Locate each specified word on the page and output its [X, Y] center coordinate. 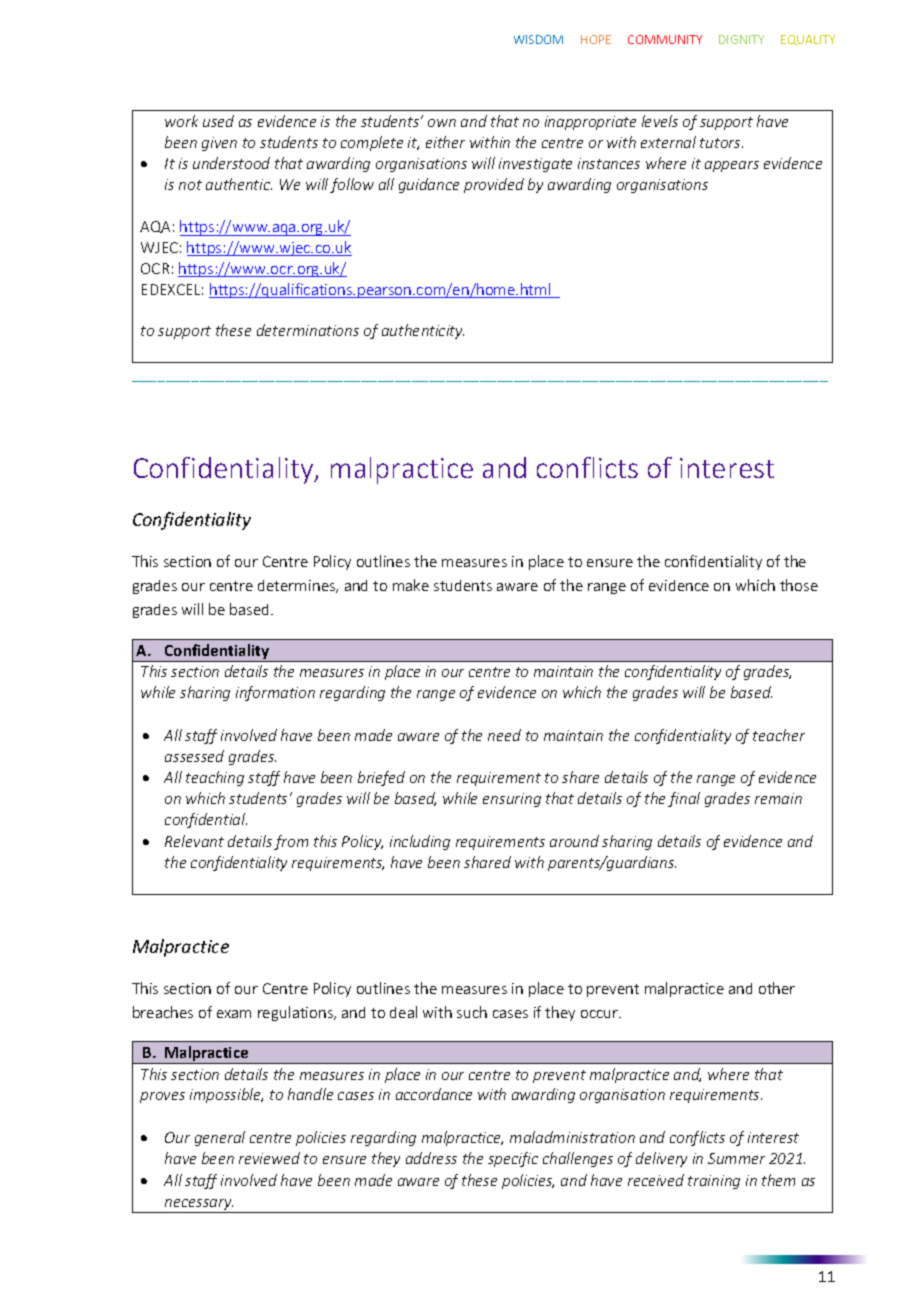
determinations [308, 330]
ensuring [512, 800]
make [411, 585]
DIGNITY [741, 39]
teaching [215, 778]
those [799, 585]
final [684, 799]
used [218, 121]
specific [513, 1159]
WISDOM [538, 39]
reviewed [269, 1158]
